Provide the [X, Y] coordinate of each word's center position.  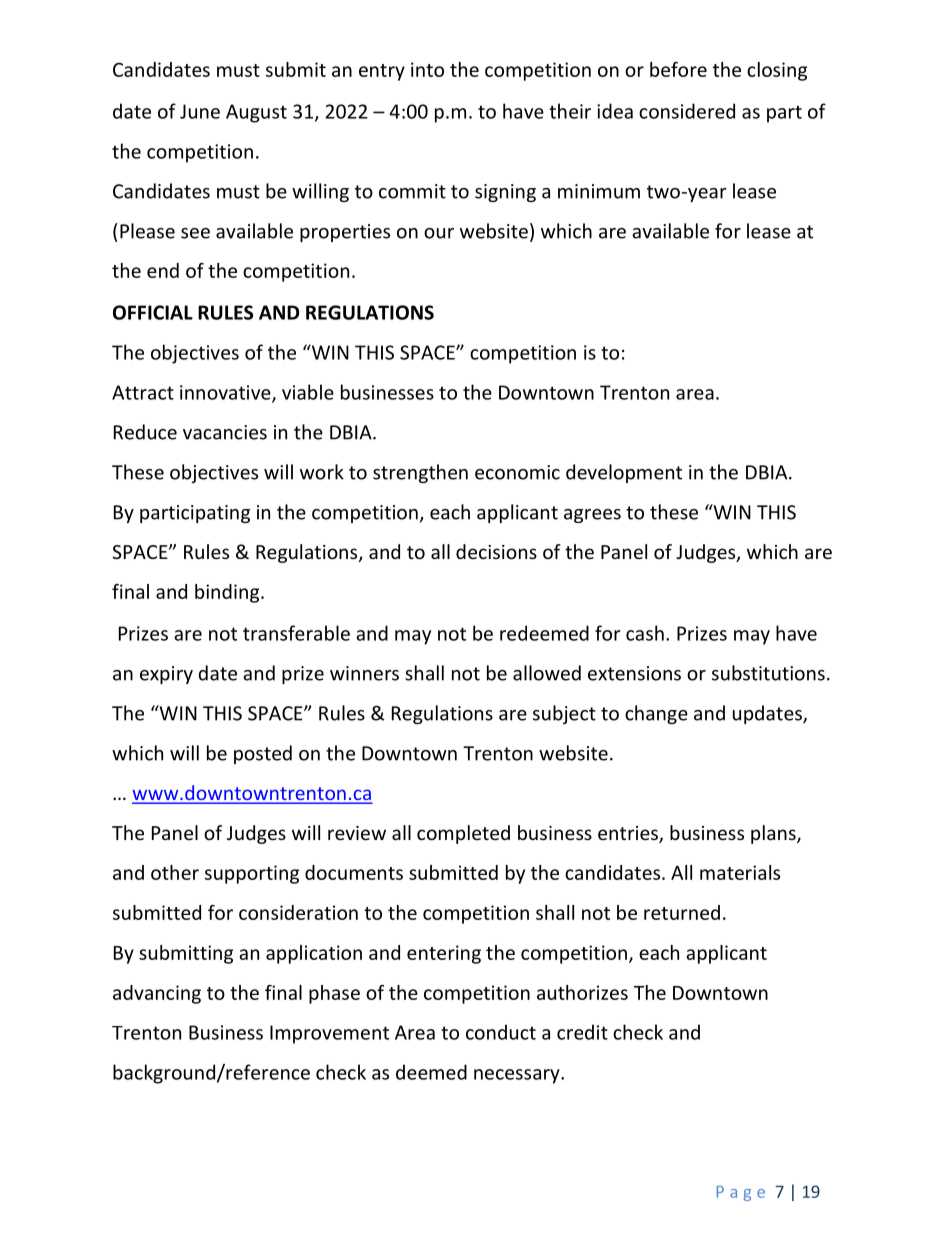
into [427, 69]
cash [645, 633]
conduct [501, 1032]
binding [228, 593]
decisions [496, 551]
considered [687, 111]
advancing [157, 994]
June [200, 111]
